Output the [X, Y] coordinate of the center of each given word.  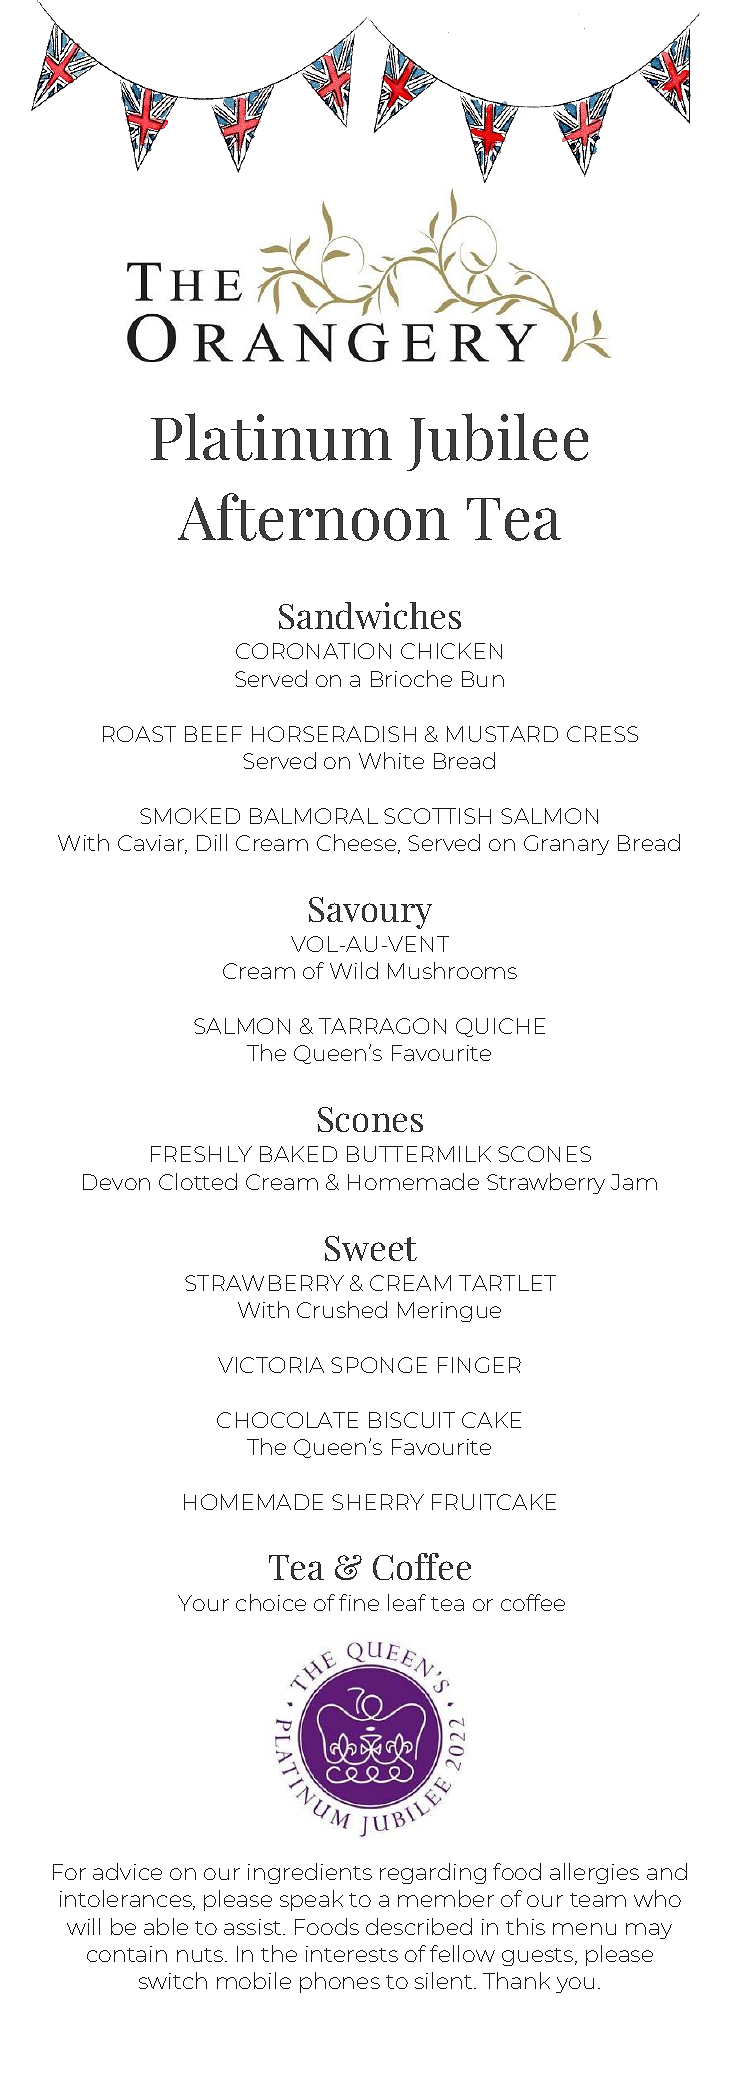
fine [359, 1602]
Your [203, 1603]
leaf [407, 1602]
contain [127, 1954]
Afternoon [313, 517]
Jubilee [497, 442]
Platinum [271, 437]
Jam [634, 1182]
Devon [116, 1182]
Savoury [370, 913]
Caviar [152, 844]
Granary [566, 845]
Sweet [371, 1248]
